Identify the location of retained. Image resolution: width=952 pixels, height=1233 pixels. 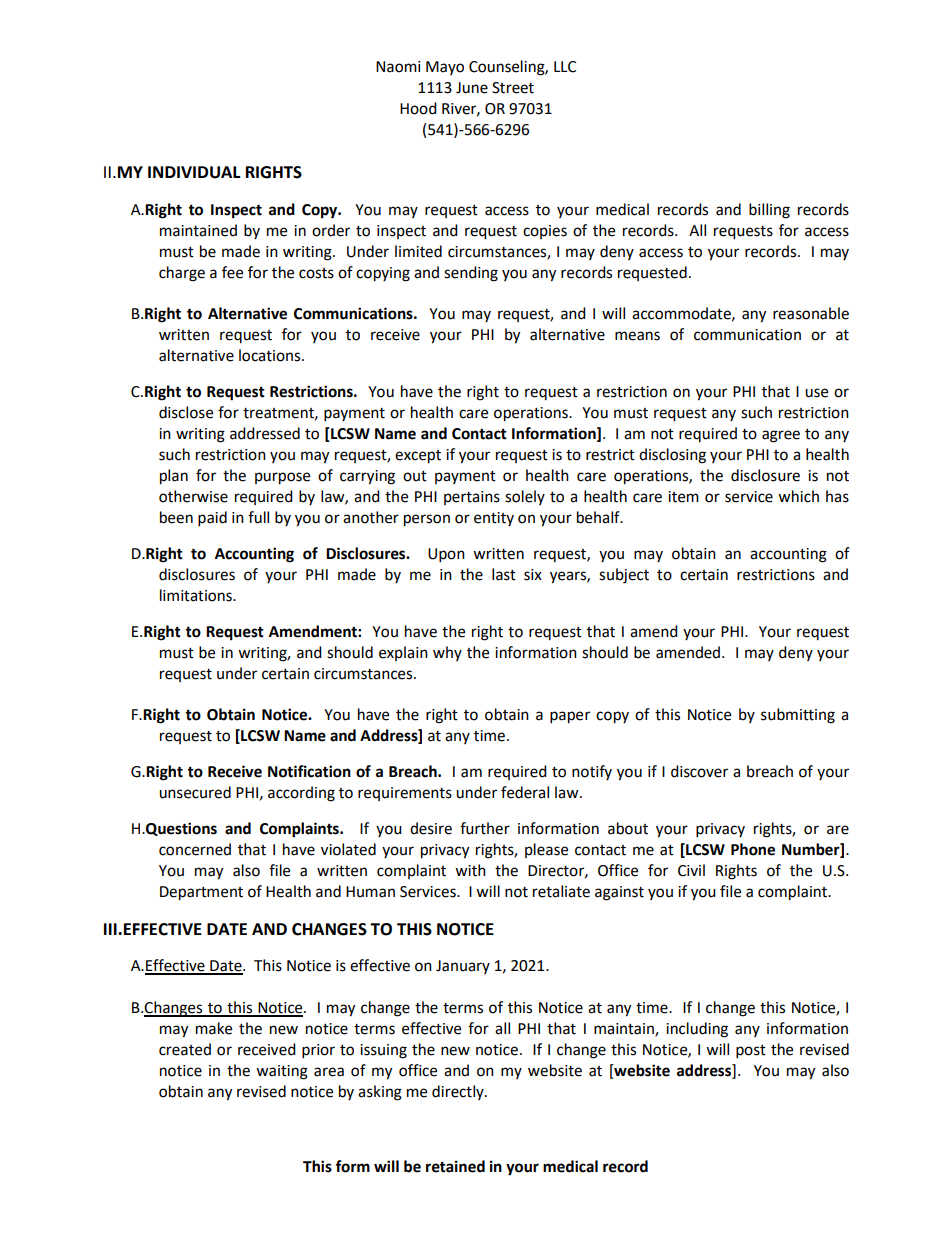
(455, 1166).
